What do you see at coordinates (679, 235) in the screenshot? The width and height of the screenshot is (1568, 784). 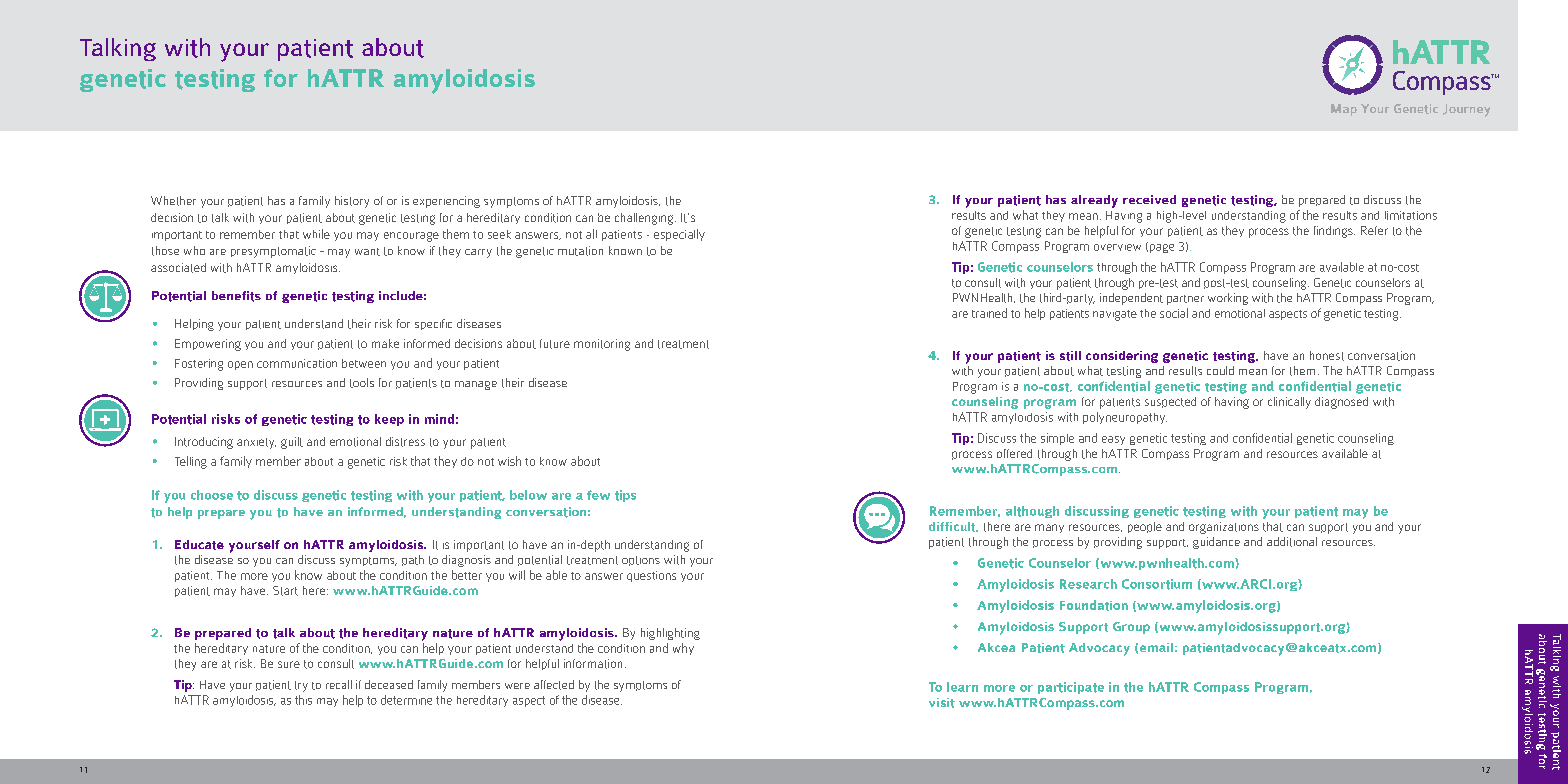 I see `especially` at bounding box center [679, 235].
